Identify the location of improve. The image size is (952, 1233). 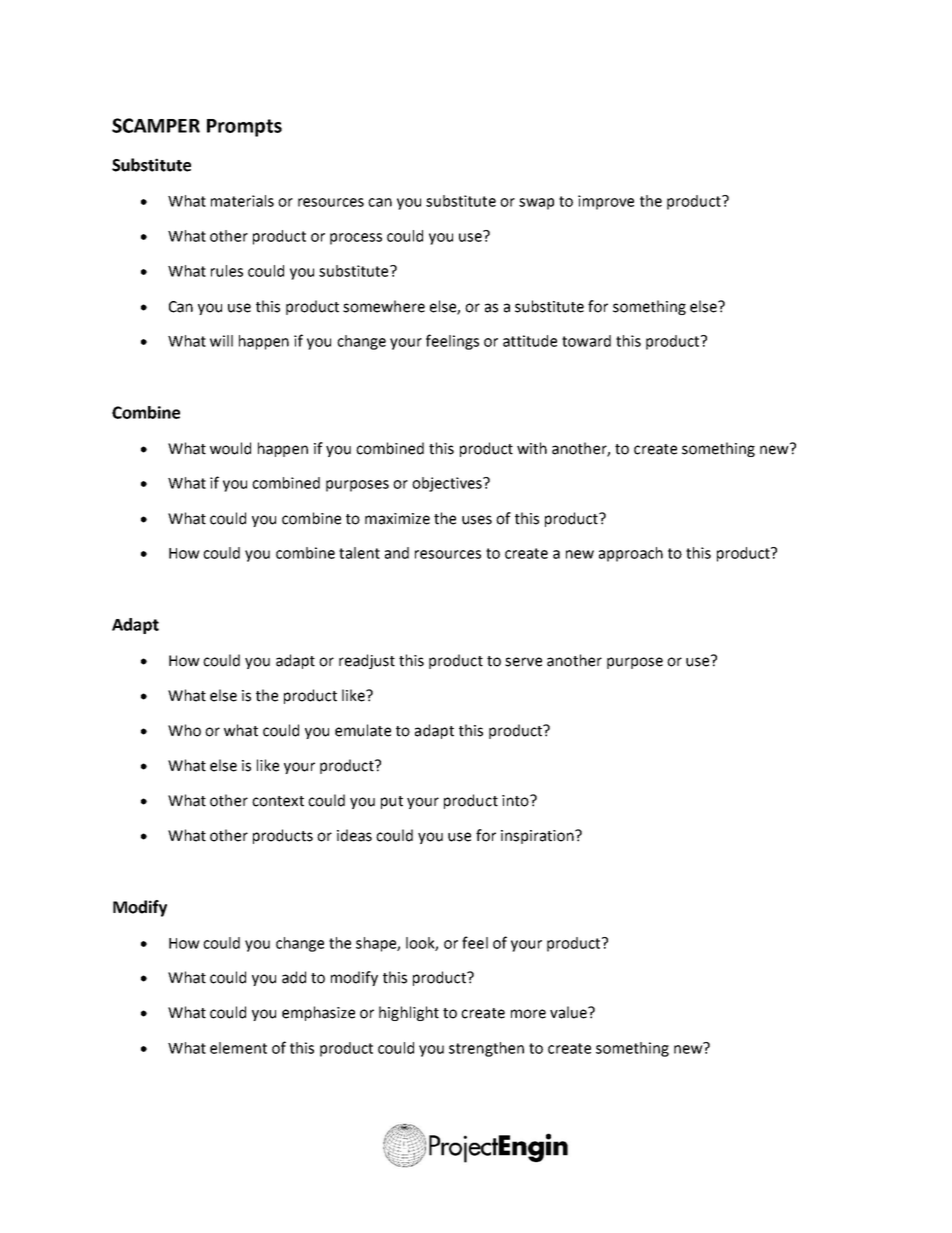
(606, 202).
